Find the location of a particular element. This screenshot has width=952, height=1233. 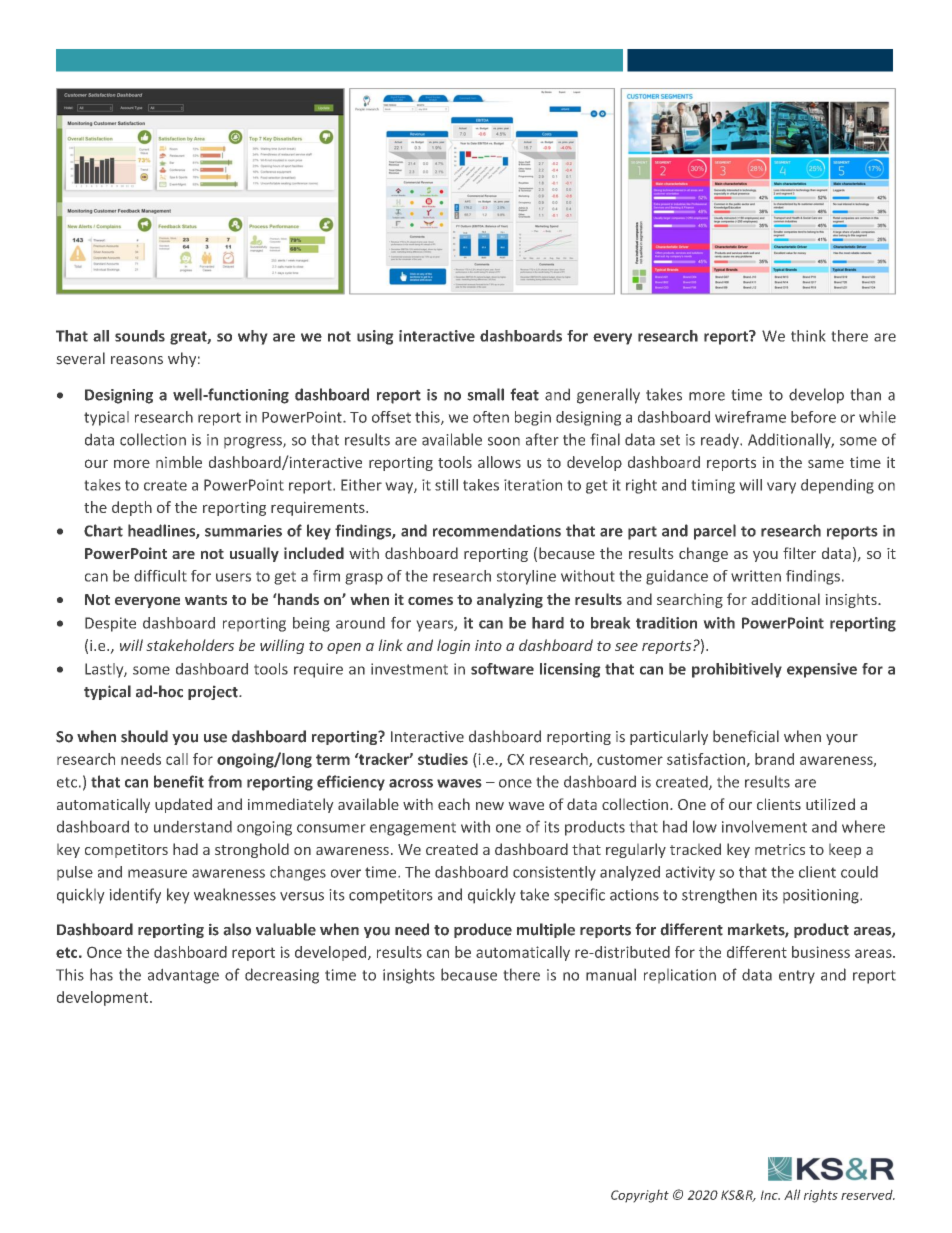

into is located at coordinates (488, 645).
